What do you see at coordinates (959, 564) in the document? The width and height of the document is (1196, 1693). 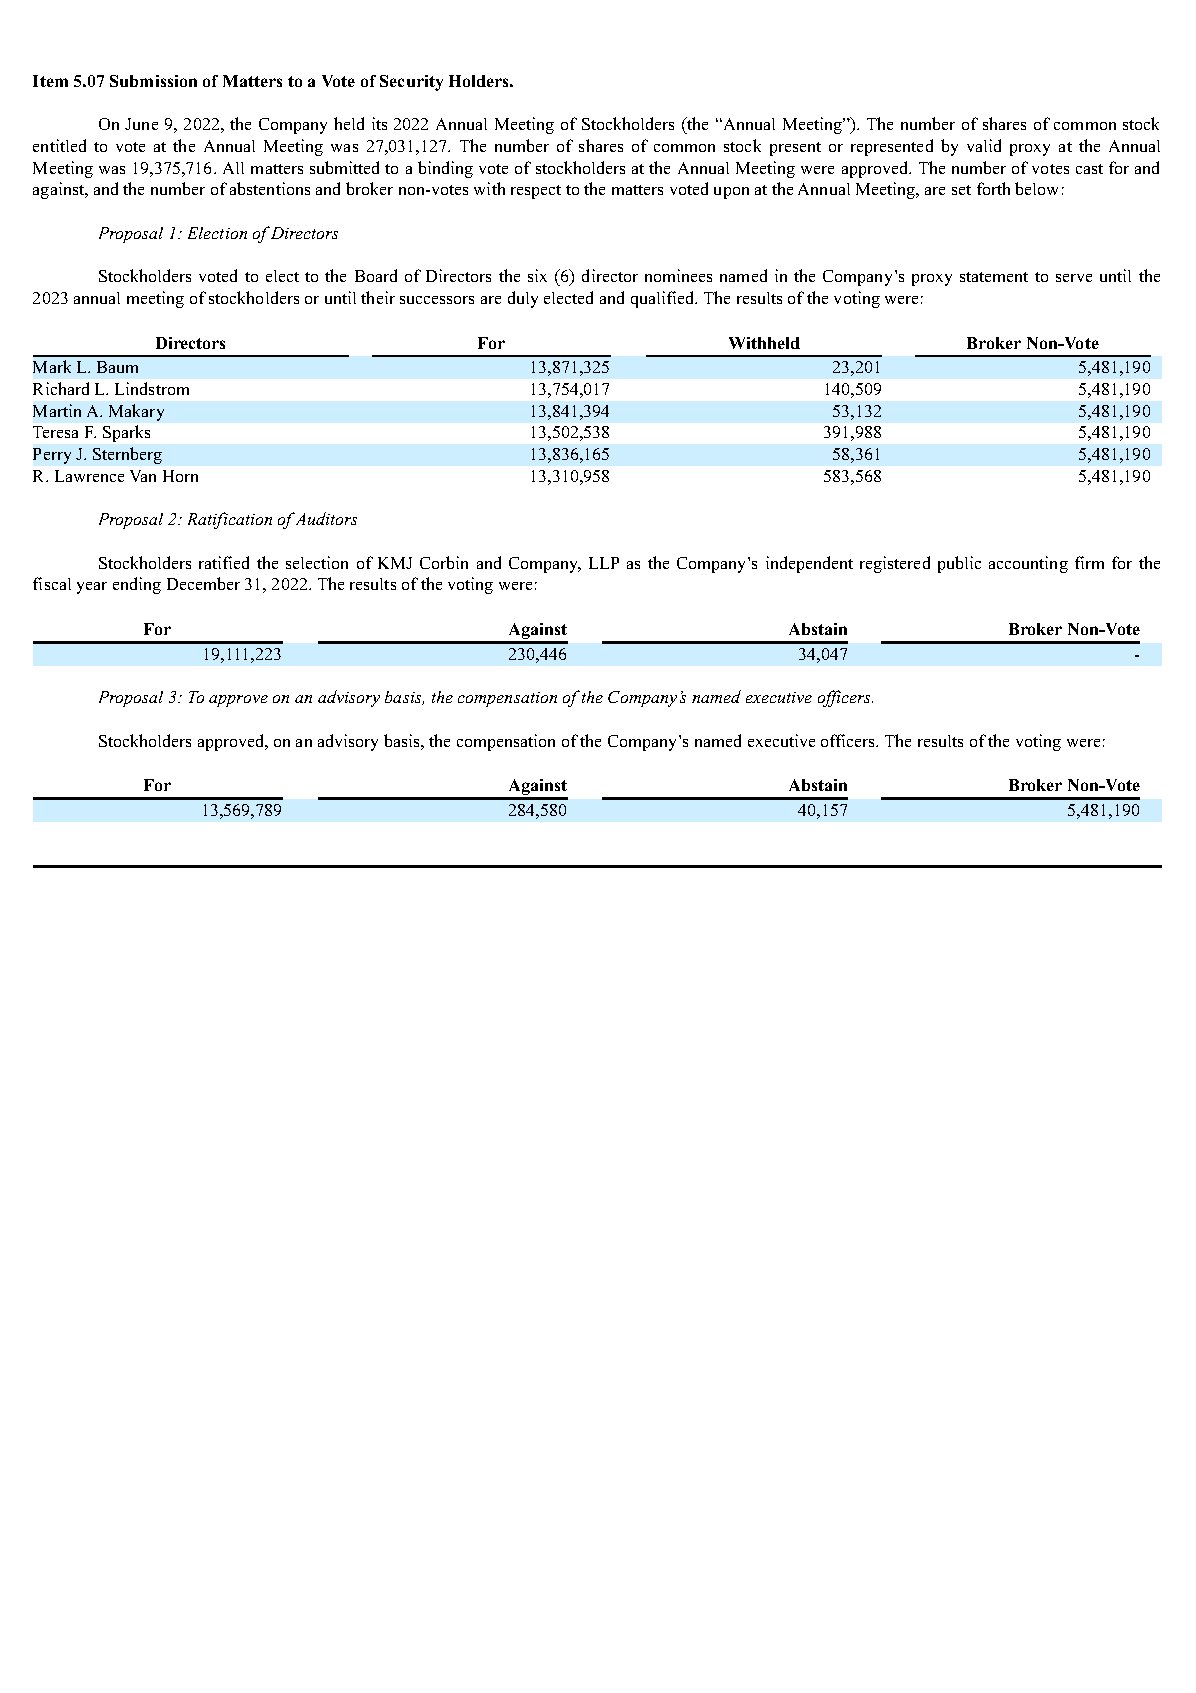 I see `public` at bounding box center [959, 564].
